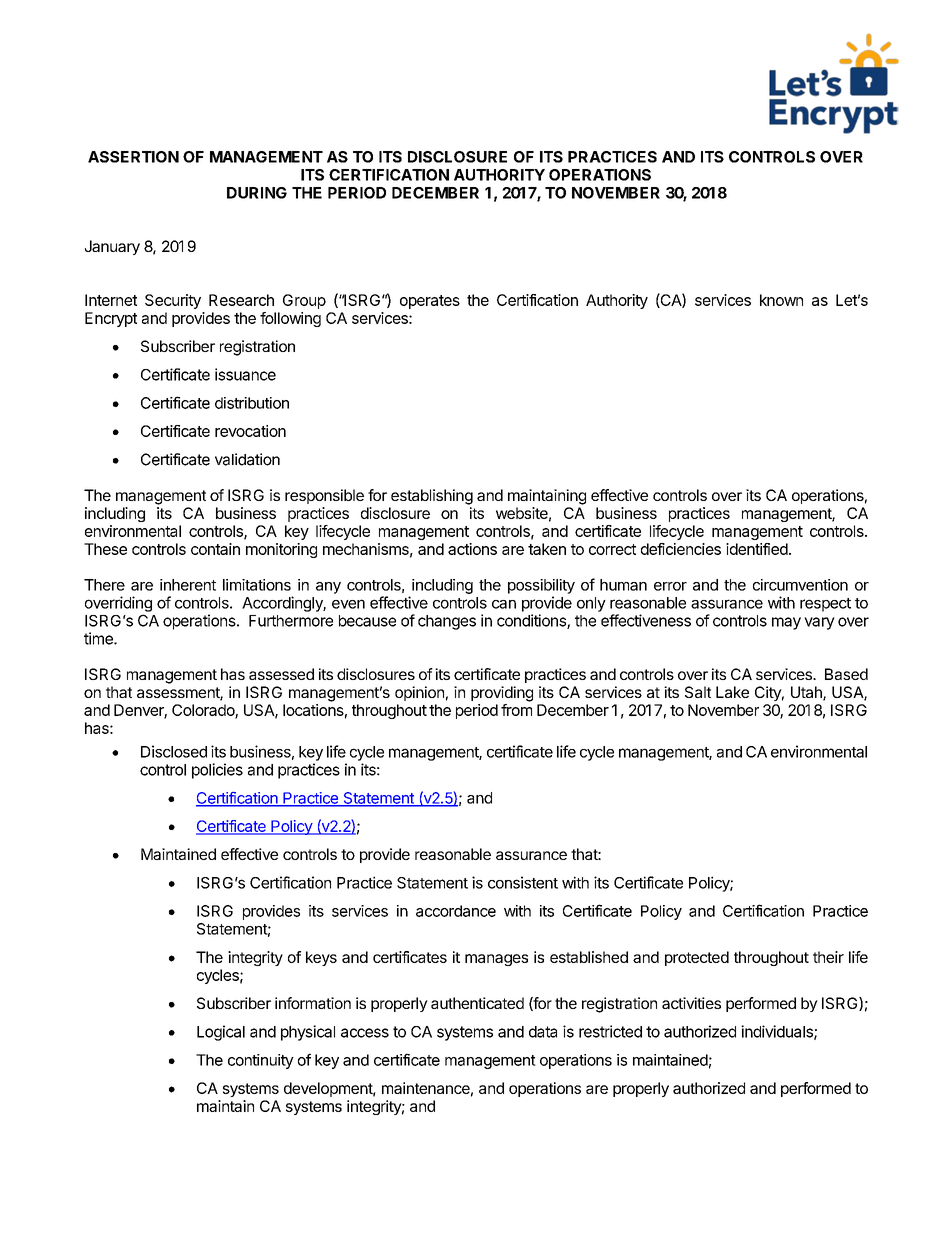 The image size is (952, 1233). What do you see at coordinates (781, 300) in the image?
I see `known` at bounding box center [781, 300].
